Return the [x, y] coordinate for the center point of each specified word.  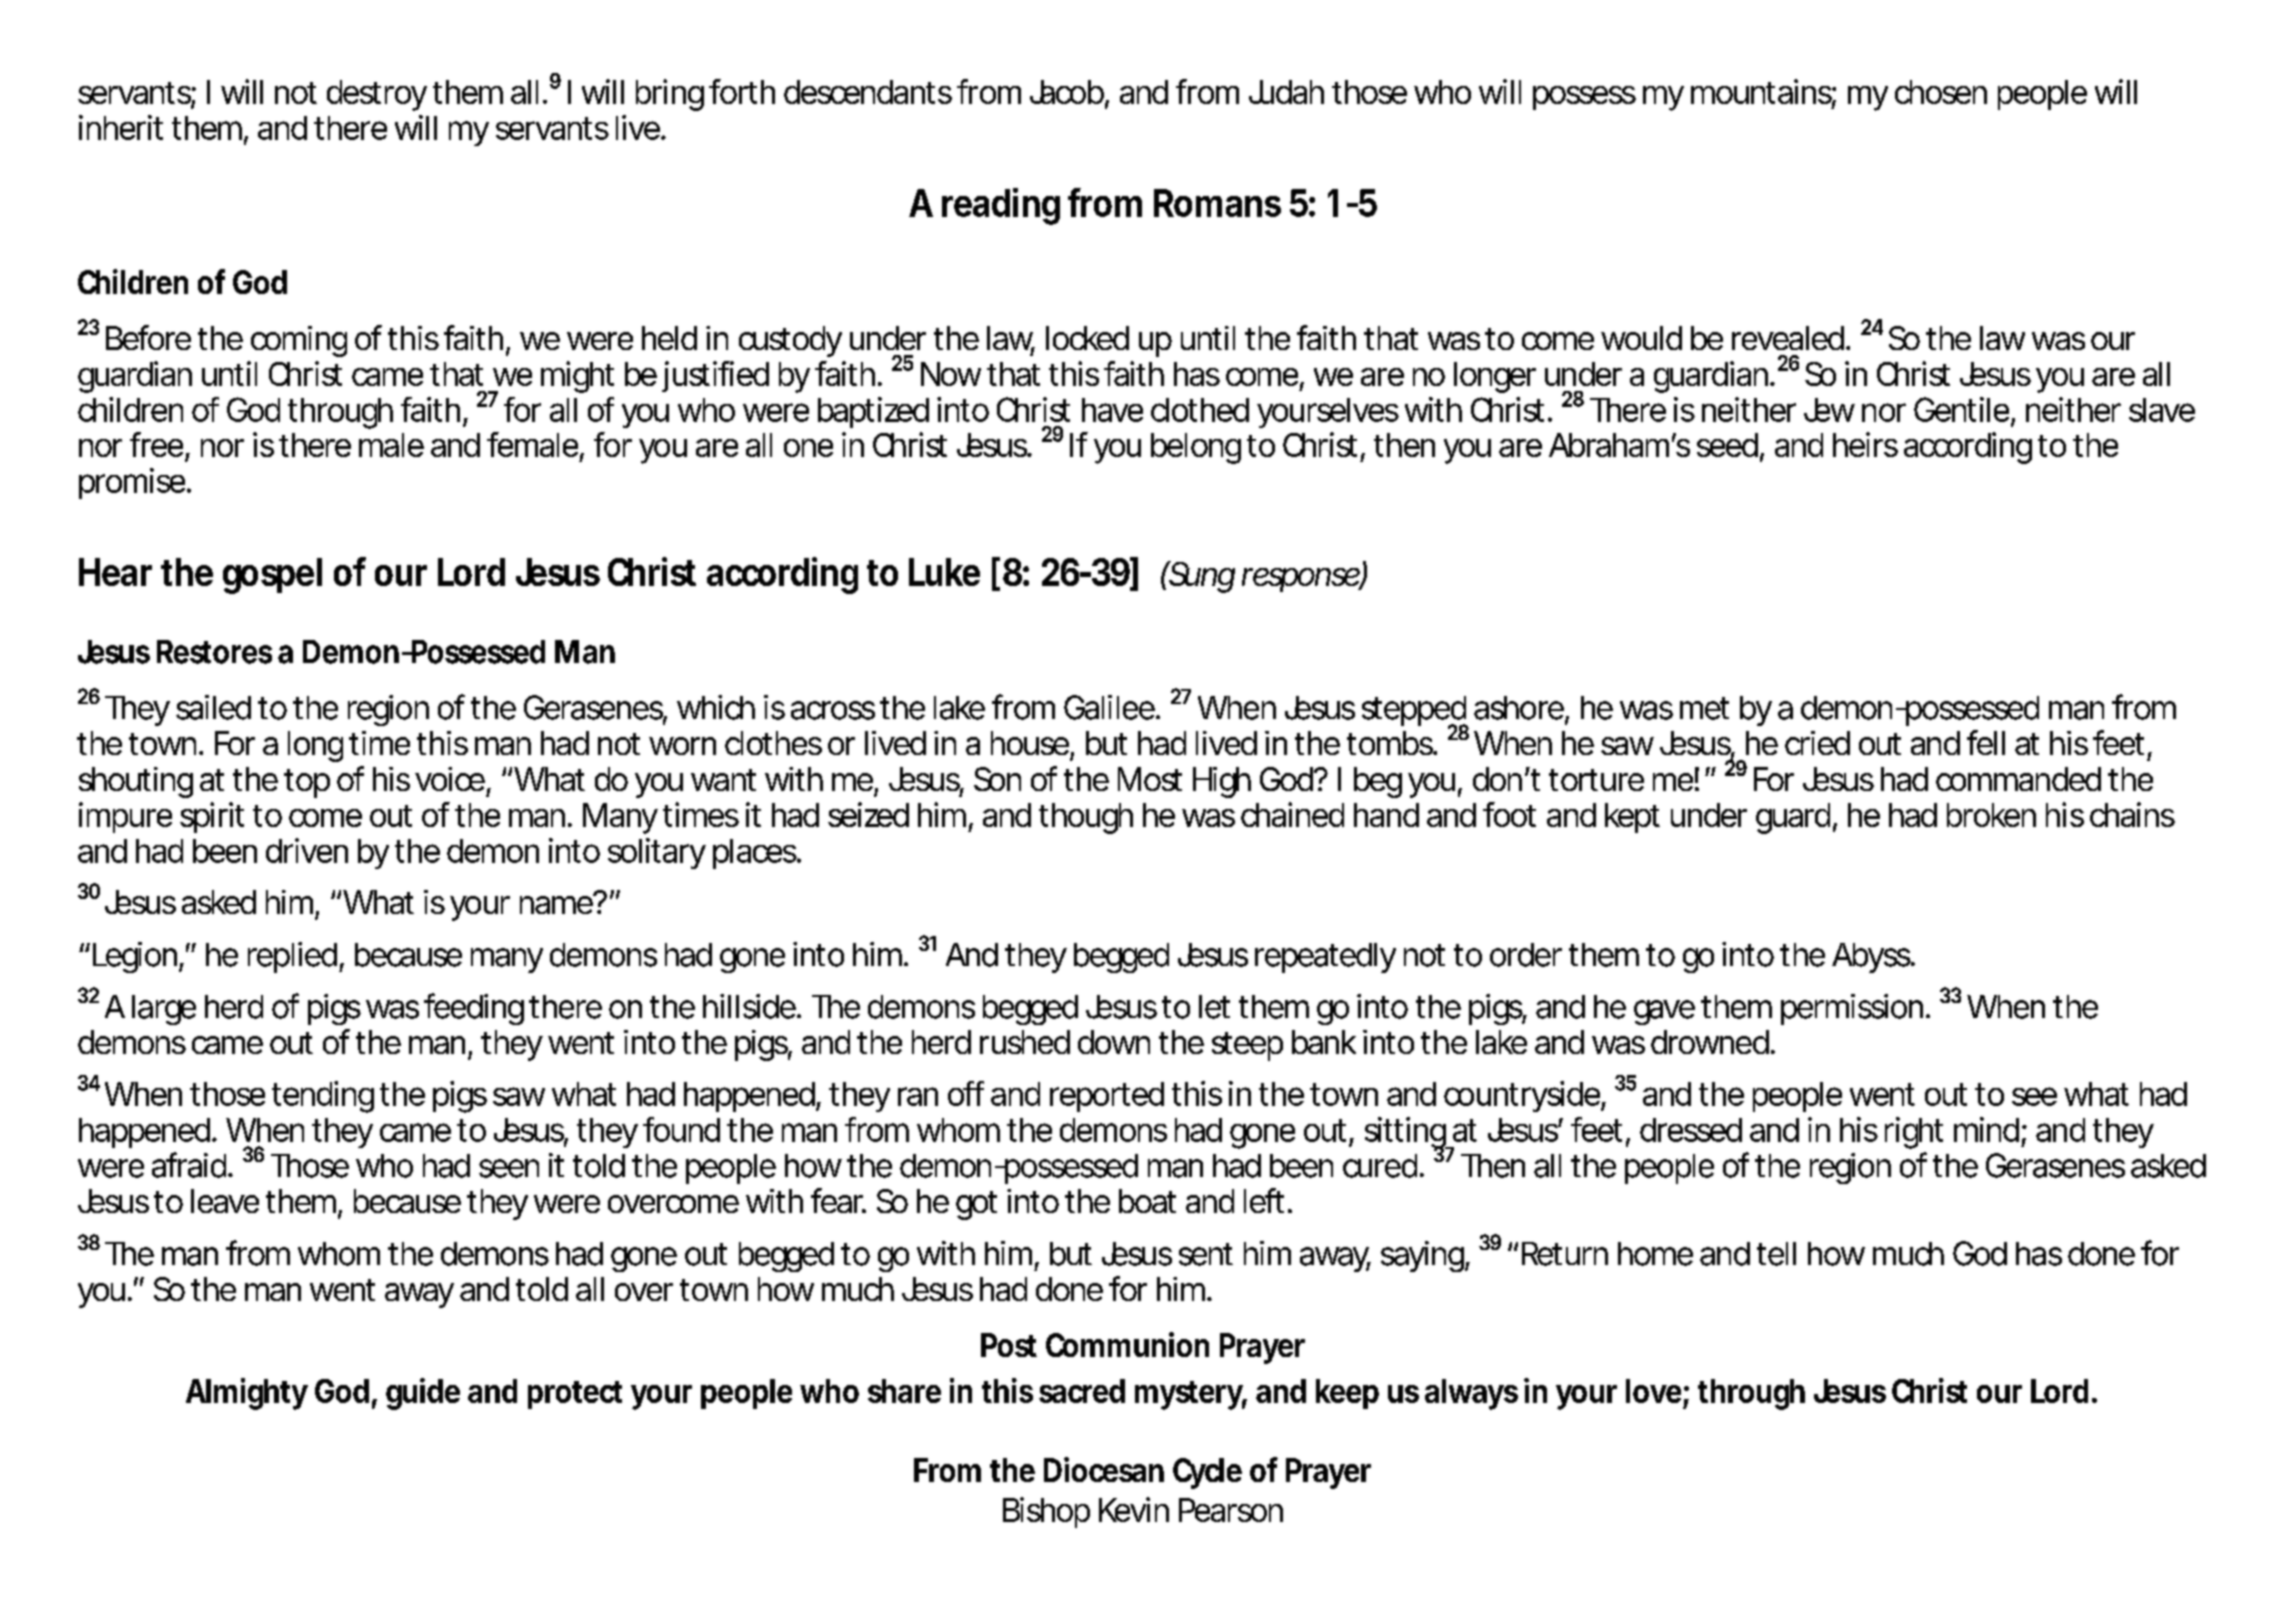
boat [1147, 1201]
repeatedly [1325, 958]
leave [225, 1201]
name [557, 904]
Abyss [1872, 958]
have [1112, 410]
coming [299, 341]
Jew [1829, 410]
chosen [1941, 92]
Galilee [1109, 707]
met [1704, 708]
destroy [377, 95]
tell [1776, 1254]
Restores [214, 652]
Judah [1286, 92]
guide [423, 1394]
